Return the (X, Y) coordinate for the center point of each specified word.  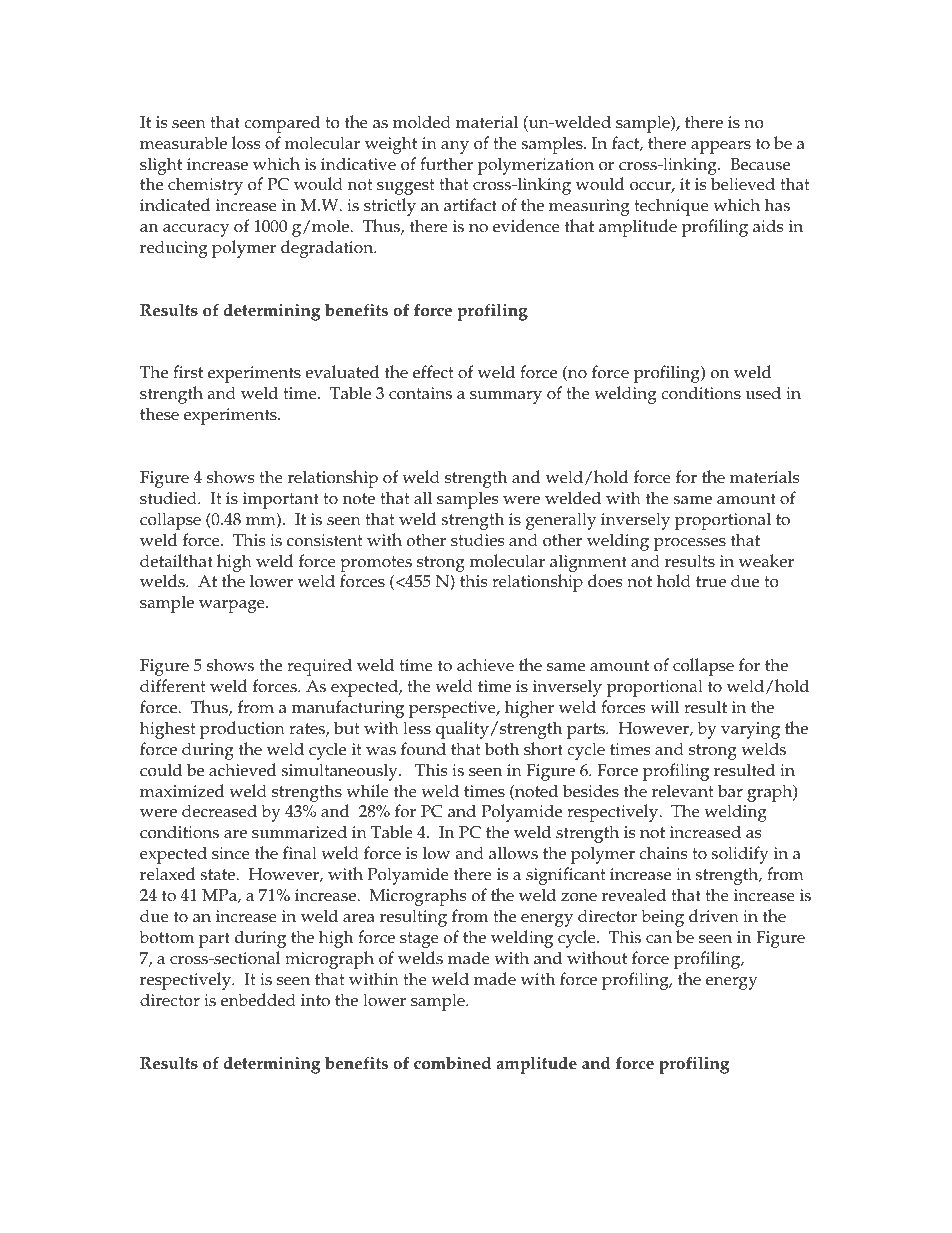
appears (721, 147)
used (763, 393)
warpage (233, 606)
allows (513, 853)
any (455, 147)
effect (433, 372)
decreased (219, 811)
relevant (683, 791)
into (315, 1000)
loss (246, 143)
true (711, 582)
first (188, 372)
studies (477, 540)
